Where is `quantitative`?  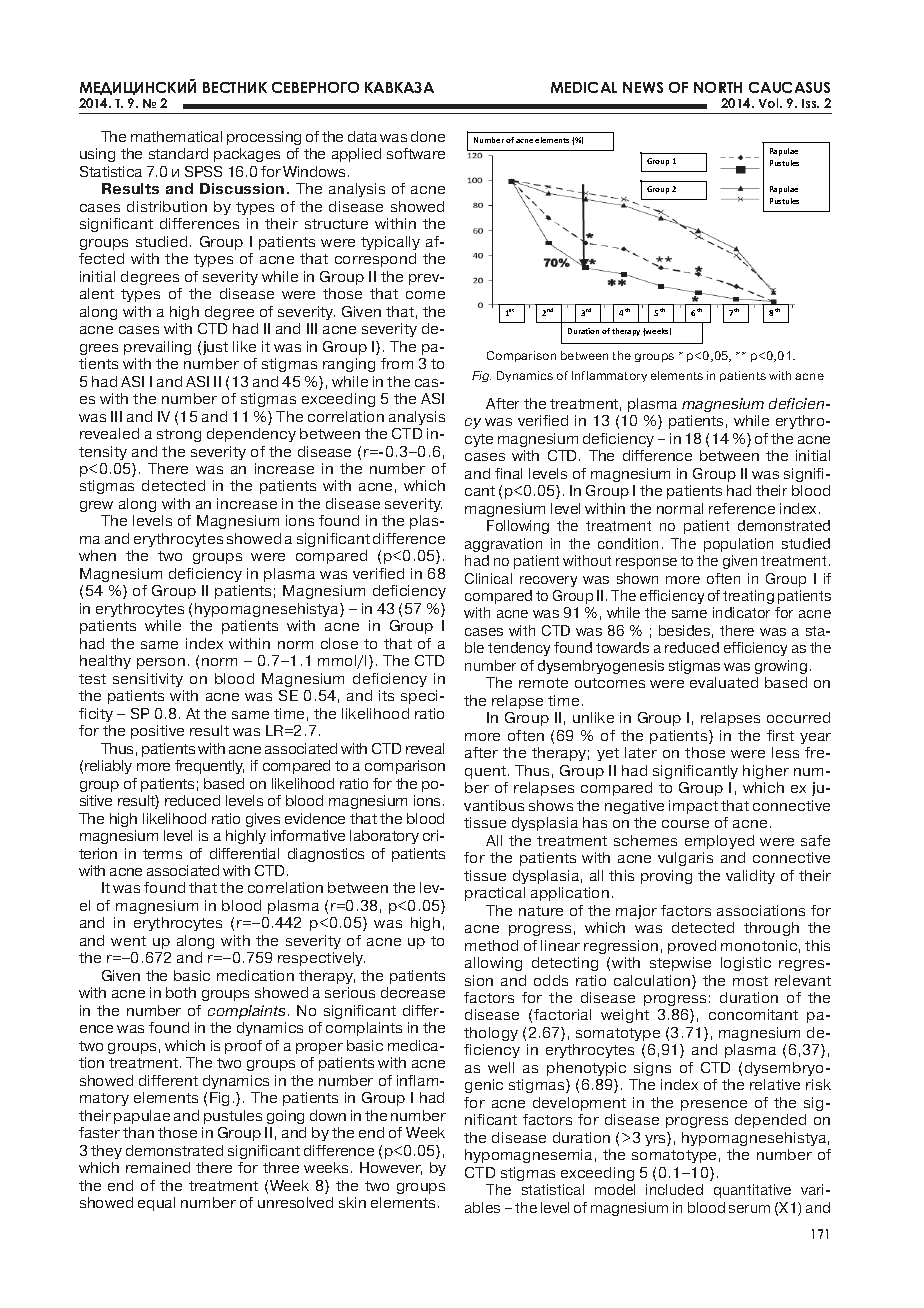 quantitative is located at coordinates (752, 1191).
